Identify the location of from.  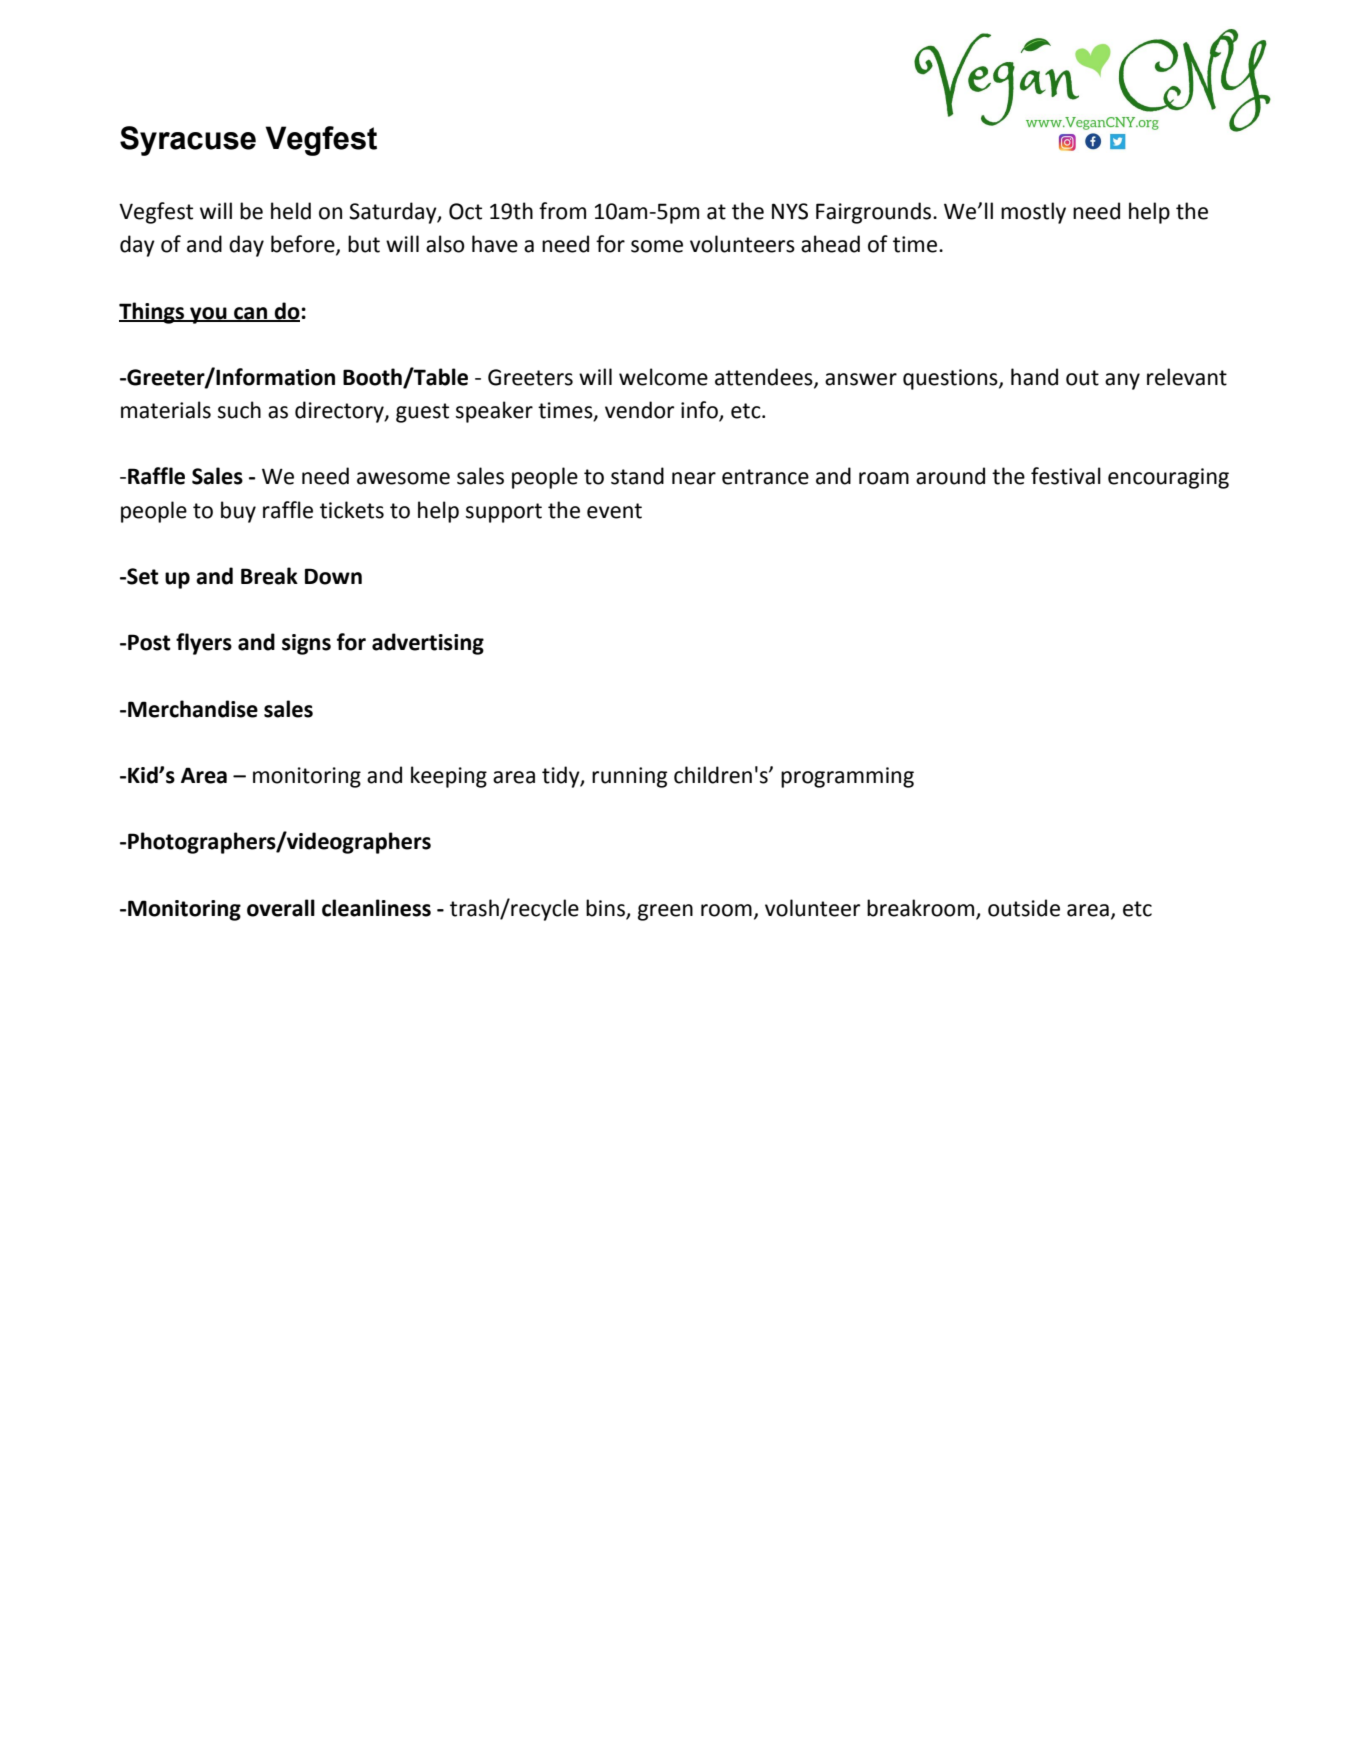
(562, 211).
